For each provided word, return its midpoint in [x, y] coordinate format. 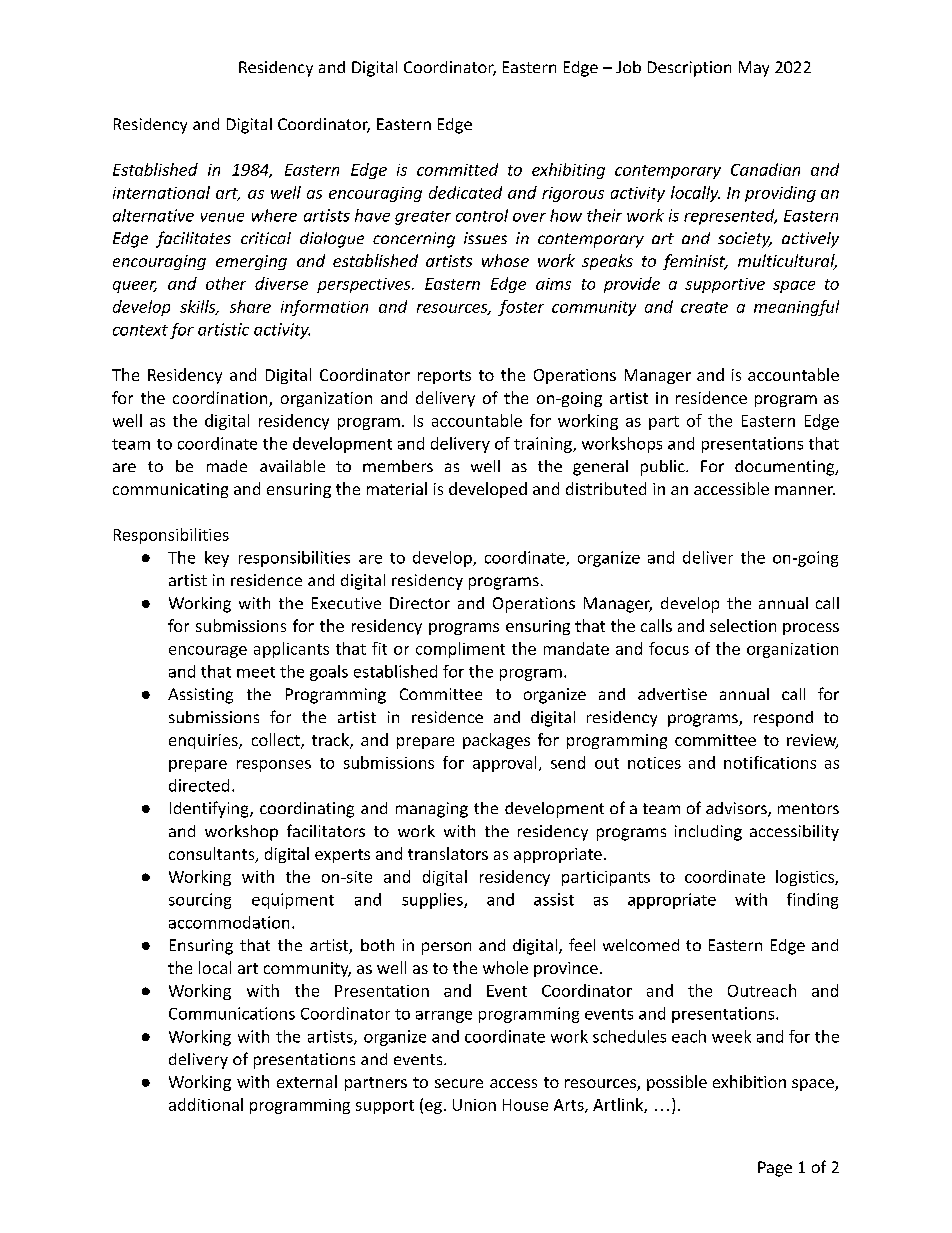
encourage [208, 652]
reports [444, 377]
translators [448, 853]
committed [457, 169]
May [754, 69]
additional [206, 1104]
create [704, 307]
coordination [221, 399]
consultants [213, 855]
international [161, 192]
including [708, 833]
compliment [460, 650]
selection [743, 625]
